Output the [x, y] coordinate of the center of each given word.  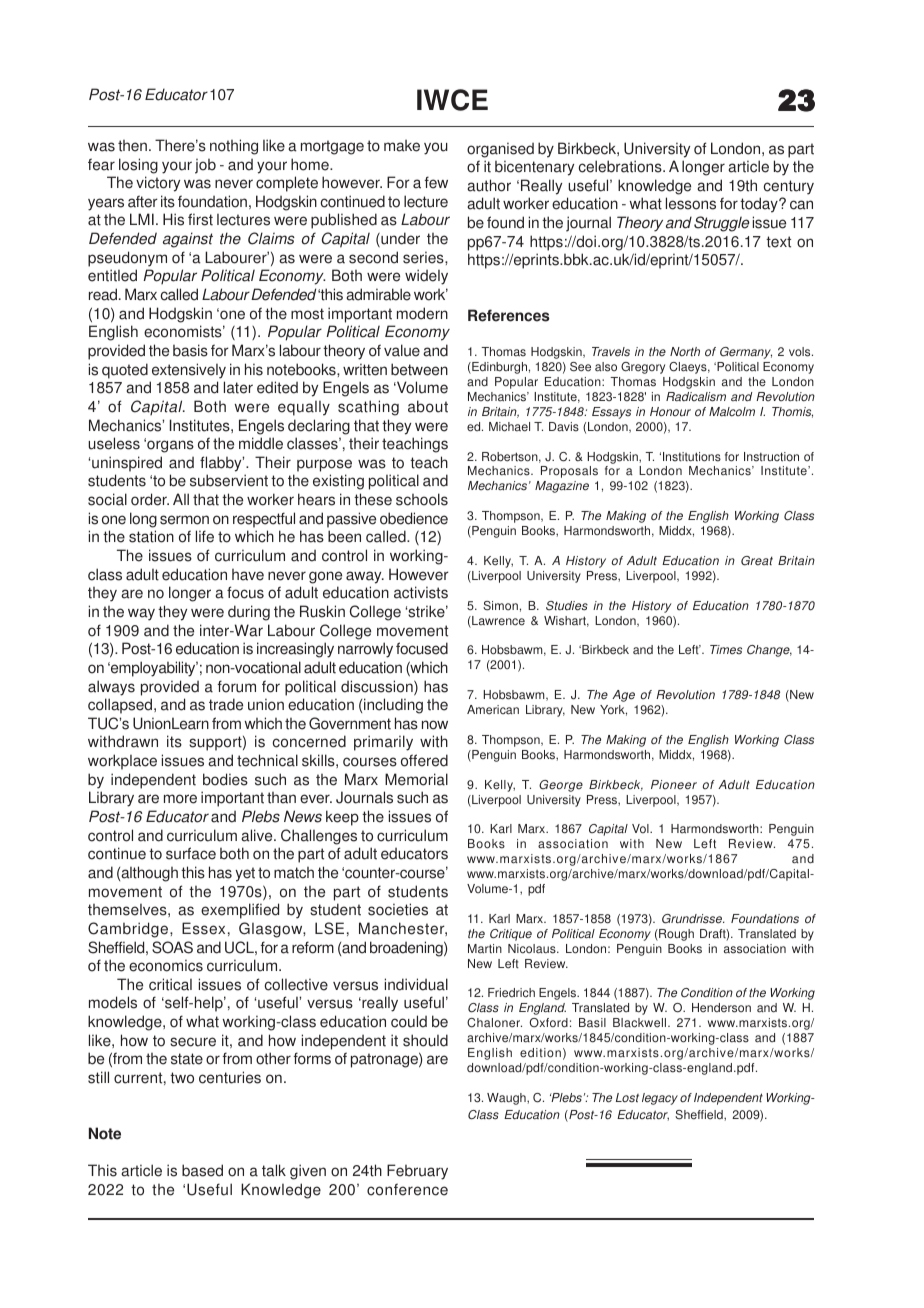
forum [237, 686]
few [436, 182]
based [202, 1170]
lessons [691, 203]
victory [158, 184]
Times [726, 650]
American [493, 710]
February [417, 1172]
